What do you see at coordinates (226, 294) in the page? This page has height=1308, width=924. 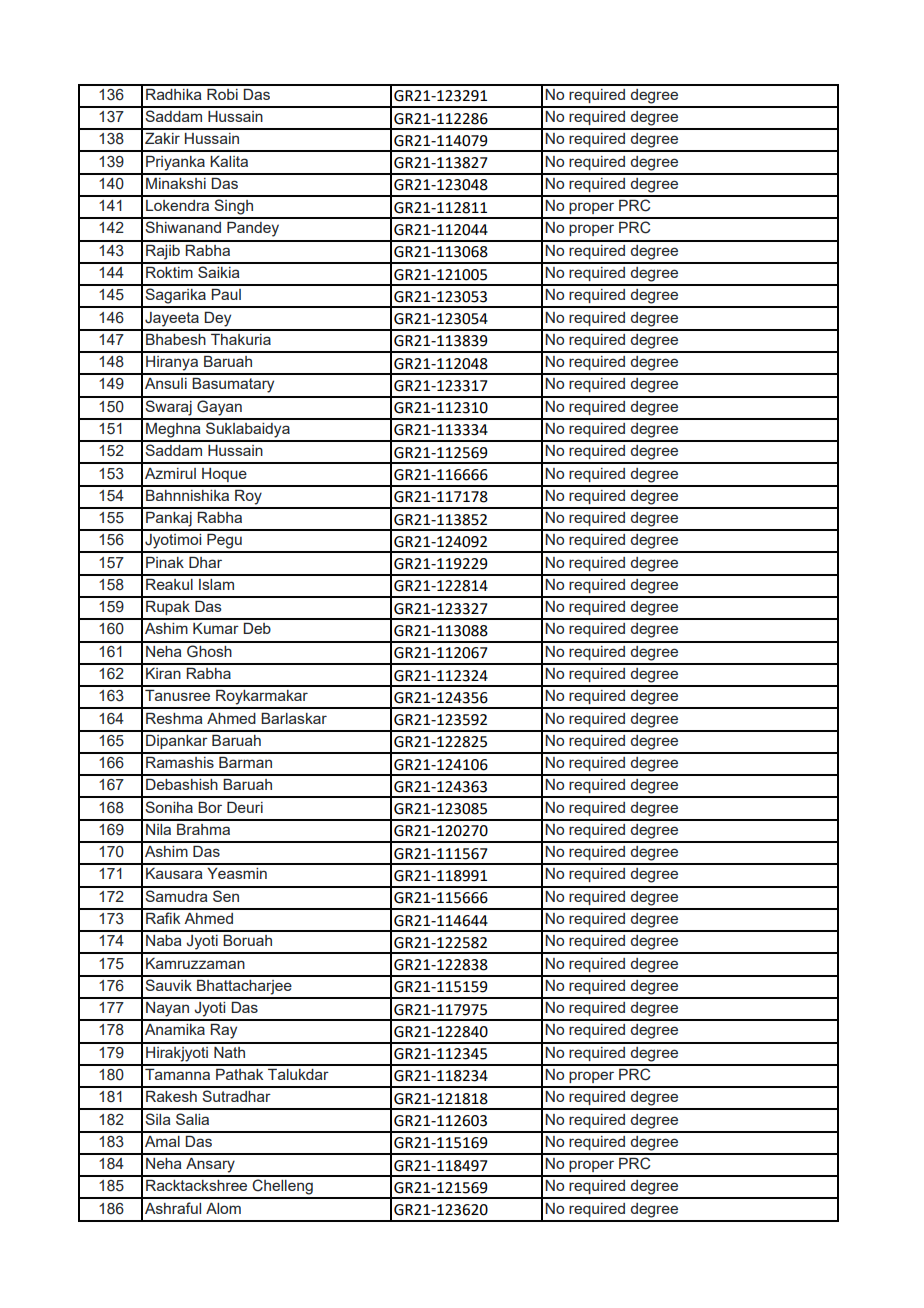 I see `Paul` at bounding box center [226, 294].
